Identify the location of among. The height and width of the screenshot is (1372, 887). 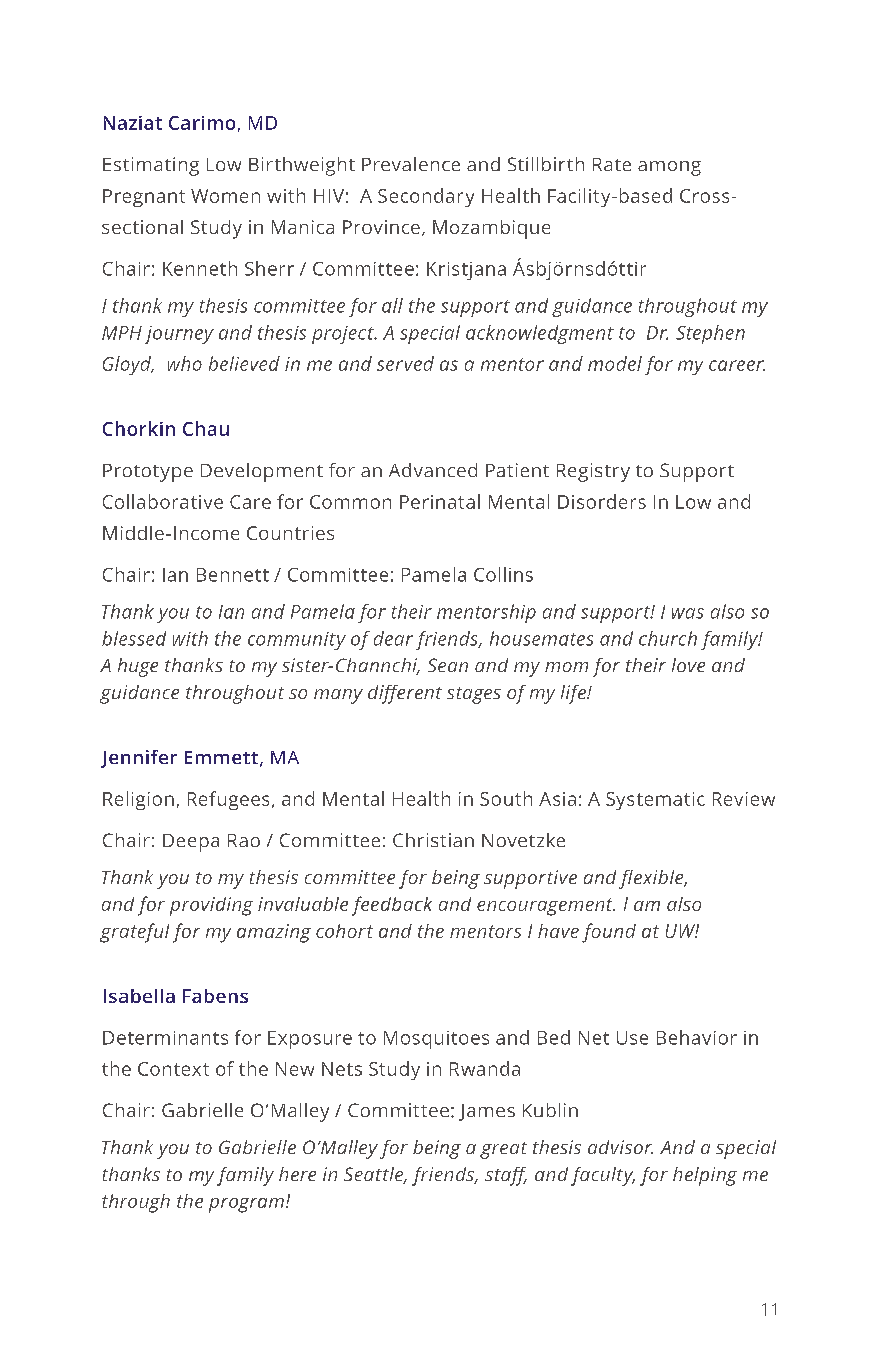
(669, 168).
